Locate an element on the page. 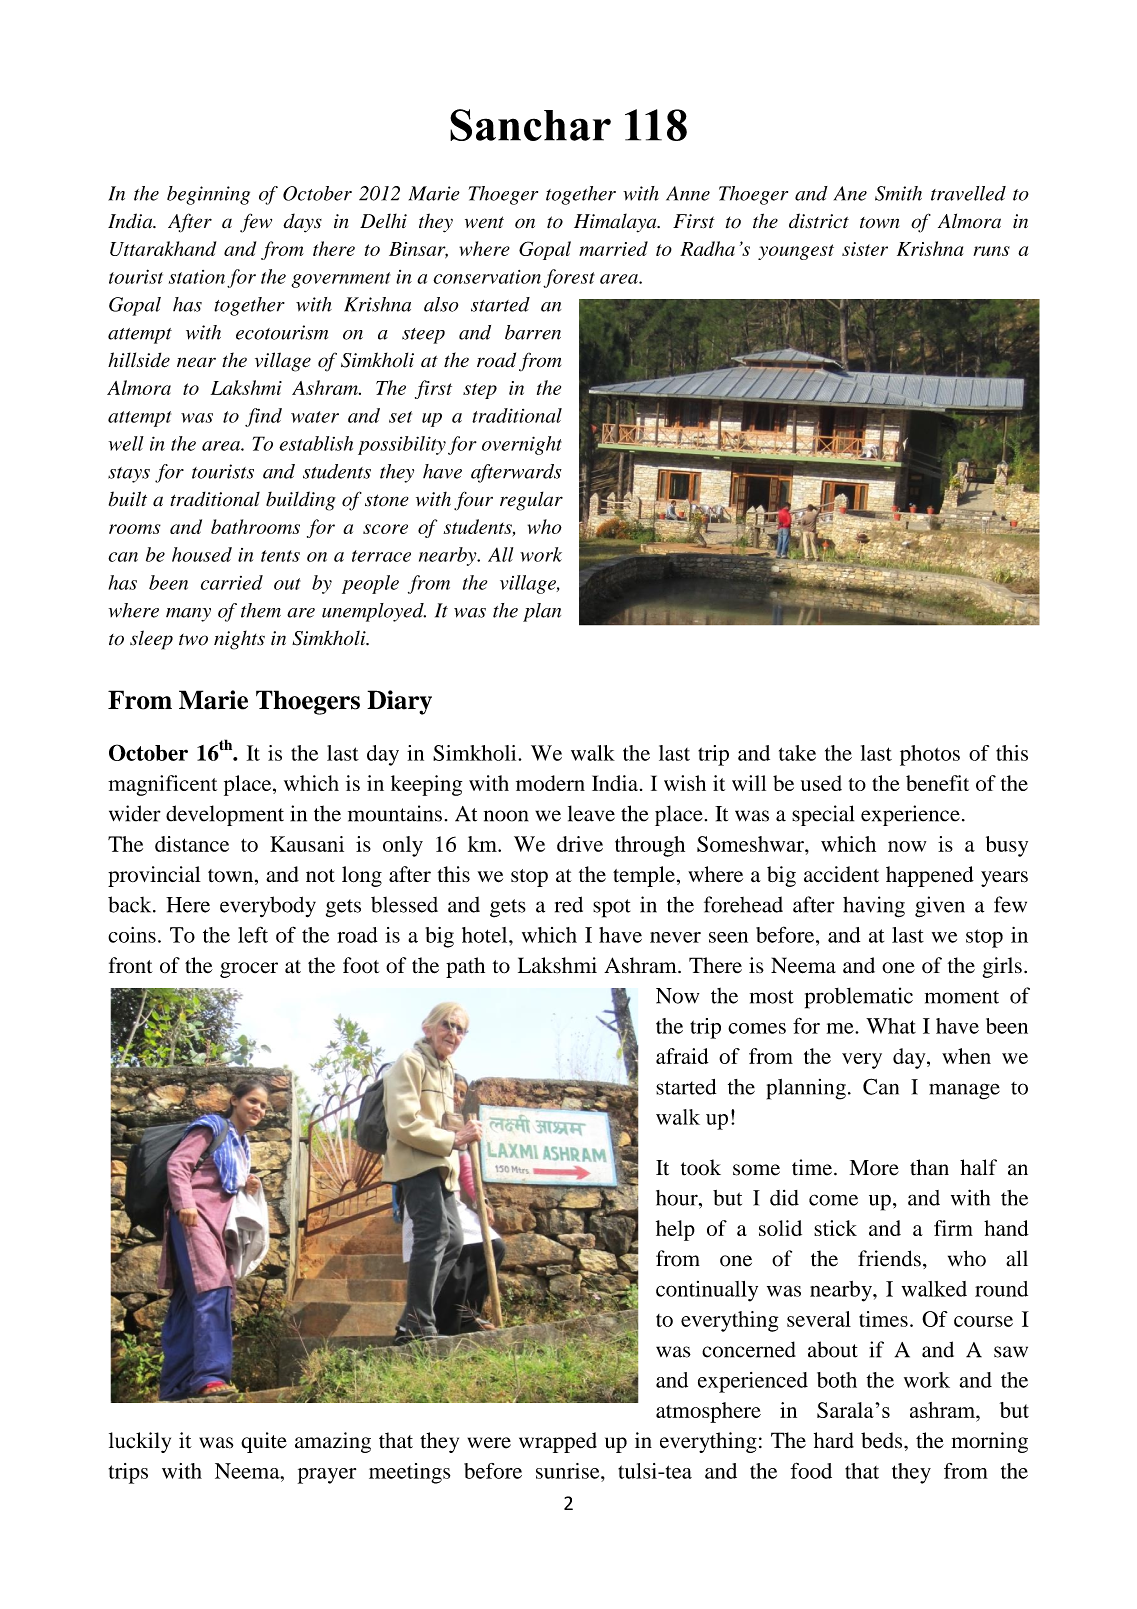 This document has height=1609, width=1137. hour is located at coordinates (678, 1198).
